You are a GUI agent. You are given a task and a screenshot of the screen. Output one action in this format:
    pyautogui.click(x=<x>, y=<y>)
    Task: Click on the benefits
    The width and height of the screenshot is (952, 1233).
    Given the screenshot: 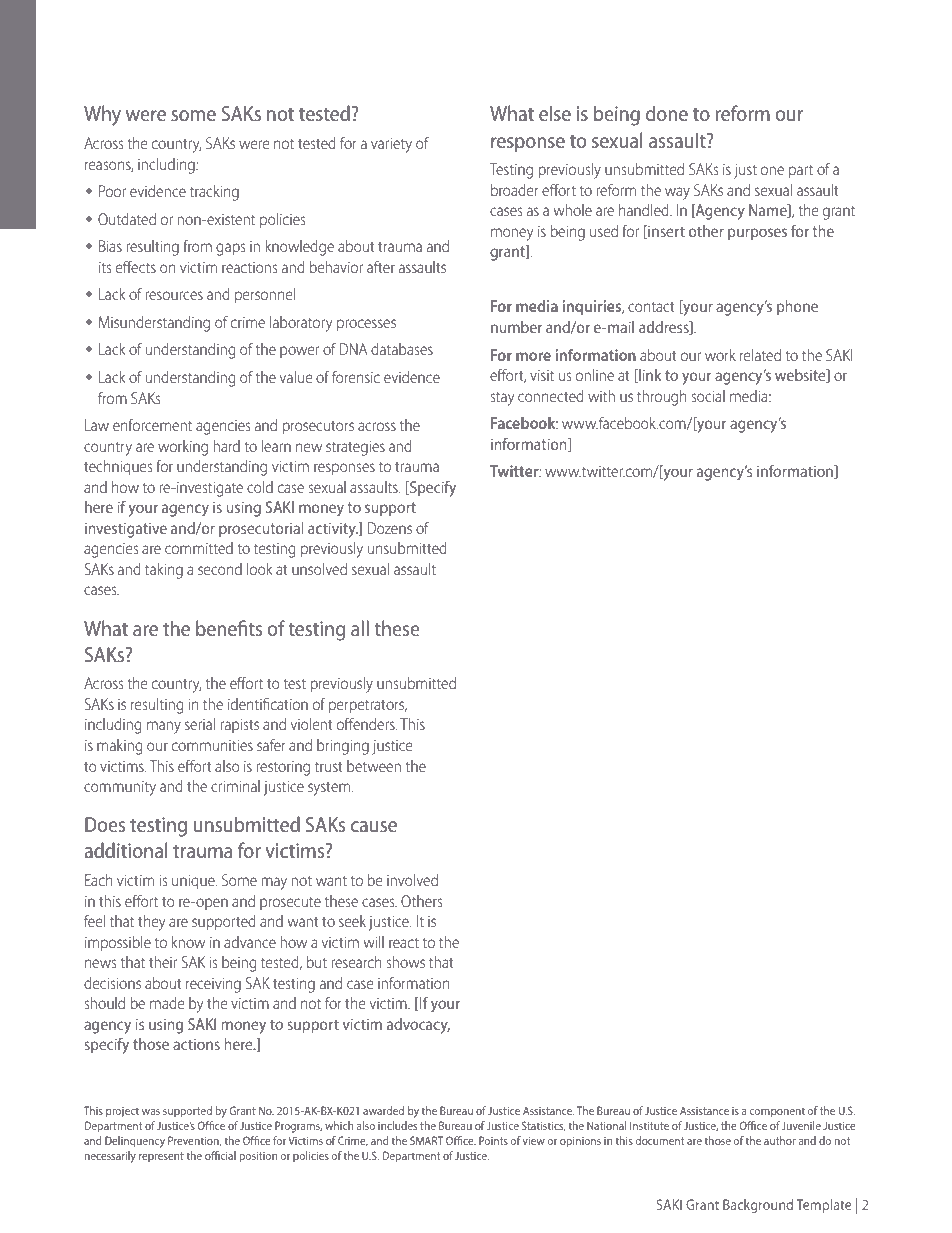 What is the action you would take?
    pyautogui.click(x=229, y=628)
